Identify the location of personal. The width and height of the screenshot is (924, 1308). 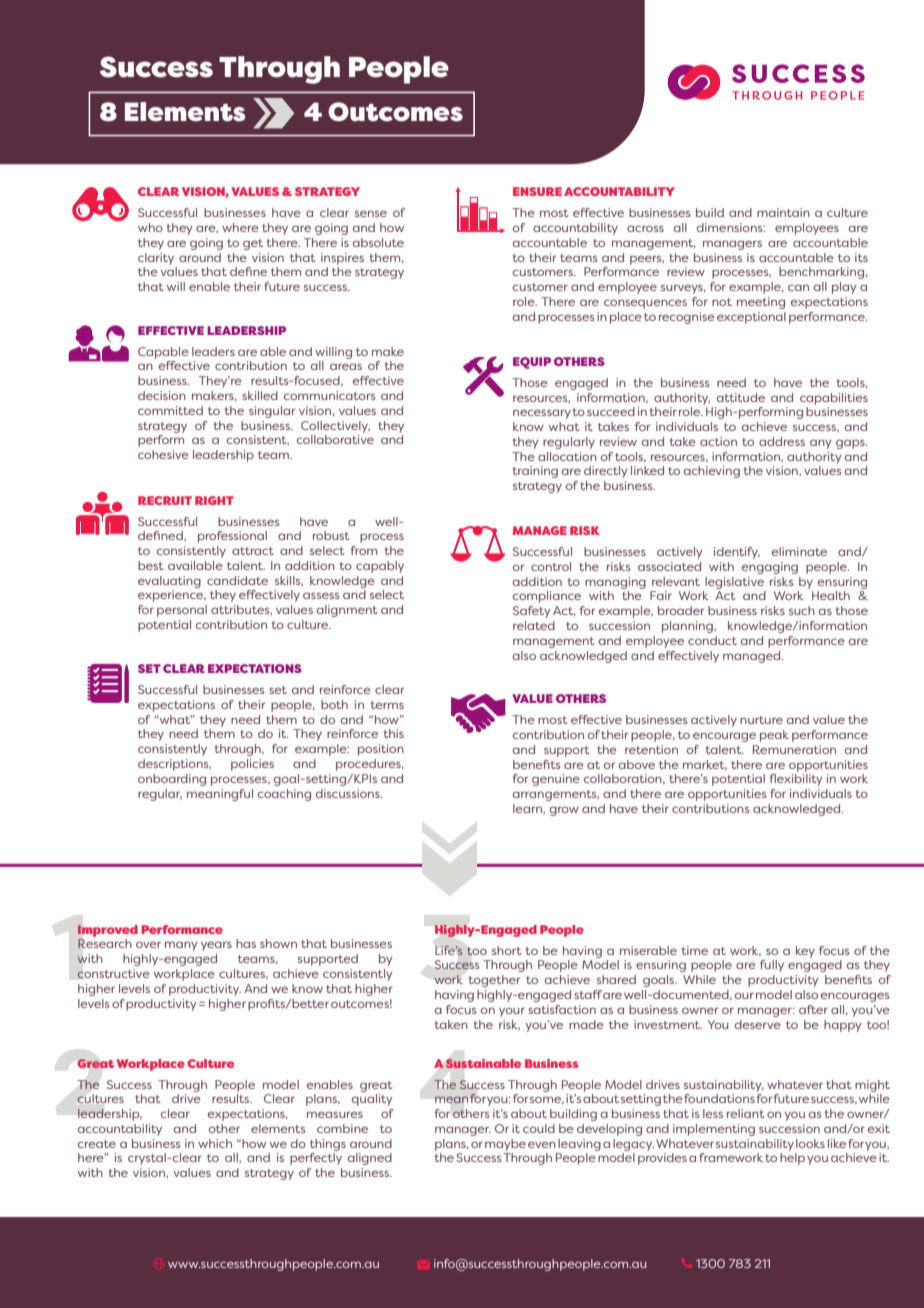
(182, 611).
